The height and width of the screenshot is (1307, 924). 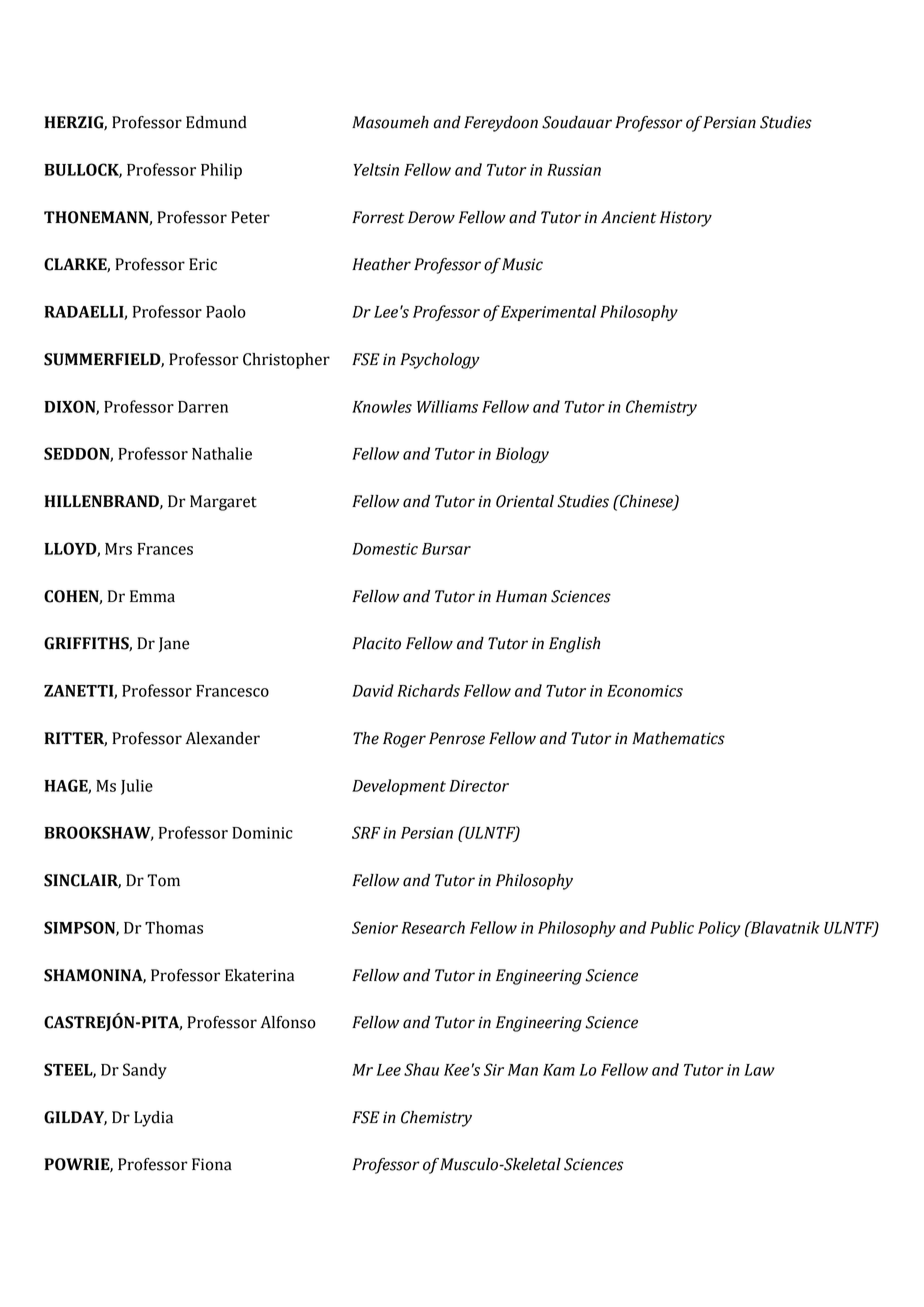 I want to click on Fiona, so click(x=212, y=1164).
